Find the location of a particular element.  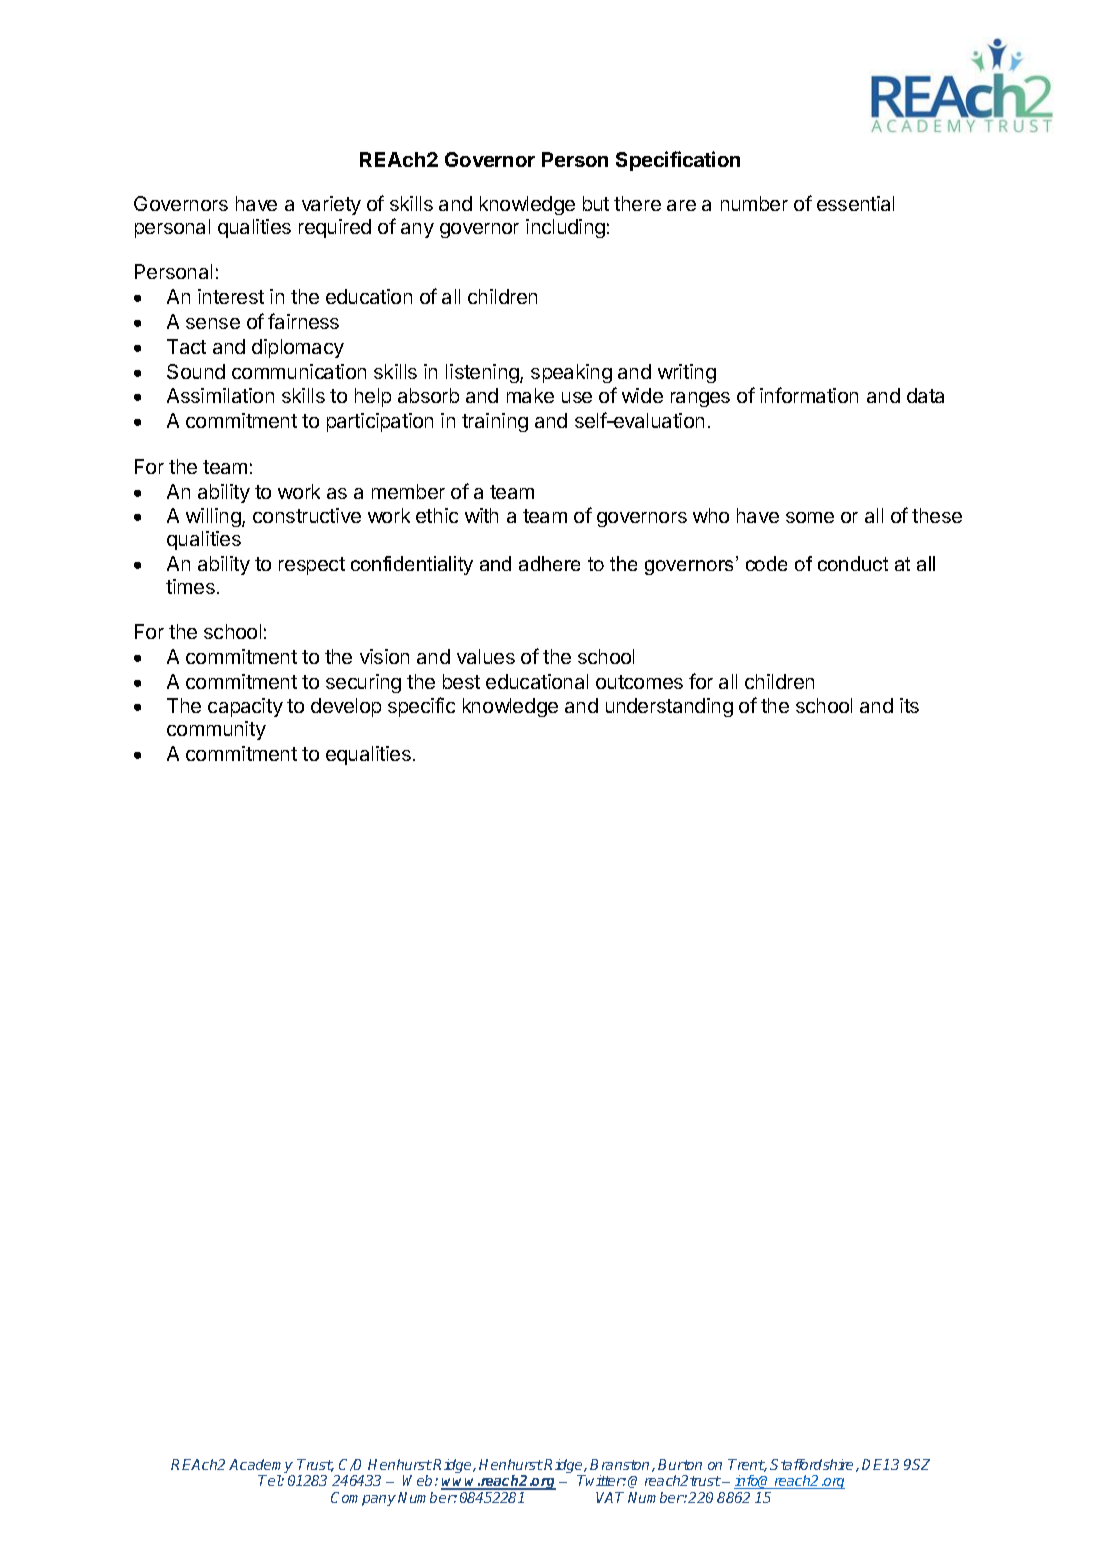

Academy is located at coordinates (261, 1467).
